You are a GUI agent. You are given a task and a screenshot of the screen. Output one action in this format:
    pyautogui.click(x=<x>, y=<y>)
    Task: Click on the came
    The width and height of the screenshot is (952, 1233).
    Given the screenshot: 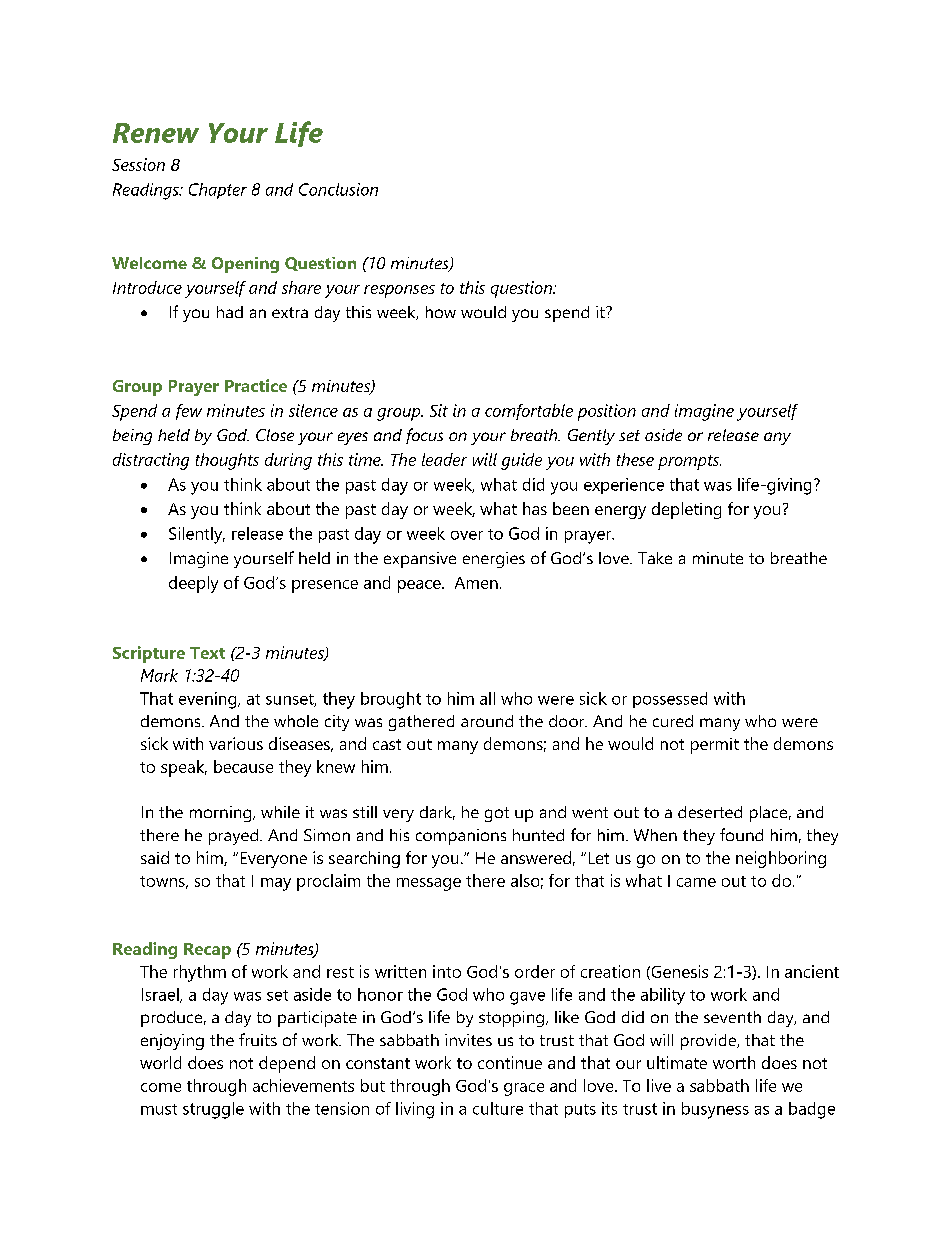 What is the action you would take?
    pyautogui.click(x=696, y=882)
